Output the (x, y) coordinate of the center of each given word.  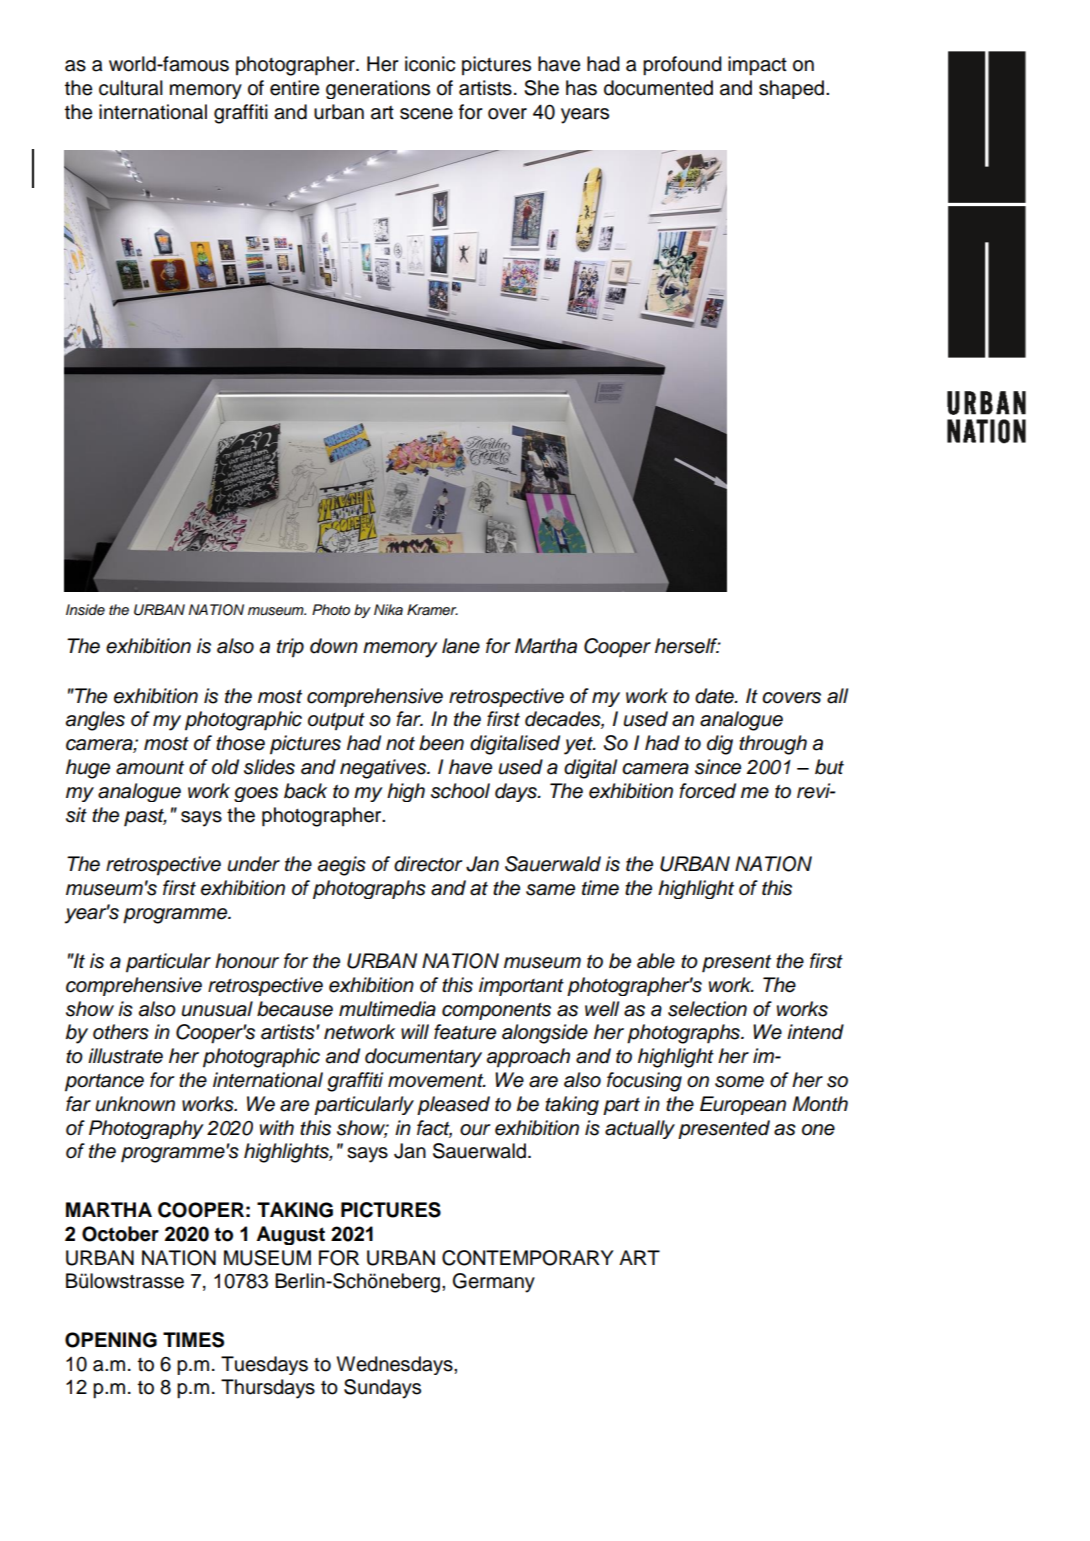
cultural (131, 88)
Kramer (432, 610)
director (428, 864)
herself (687, 646)
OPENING (111, 1340)
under (254, 864)
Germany (494, 1283)
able (656, 961)
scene (426, 114)
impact (757, 66)
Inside (85, 610)
